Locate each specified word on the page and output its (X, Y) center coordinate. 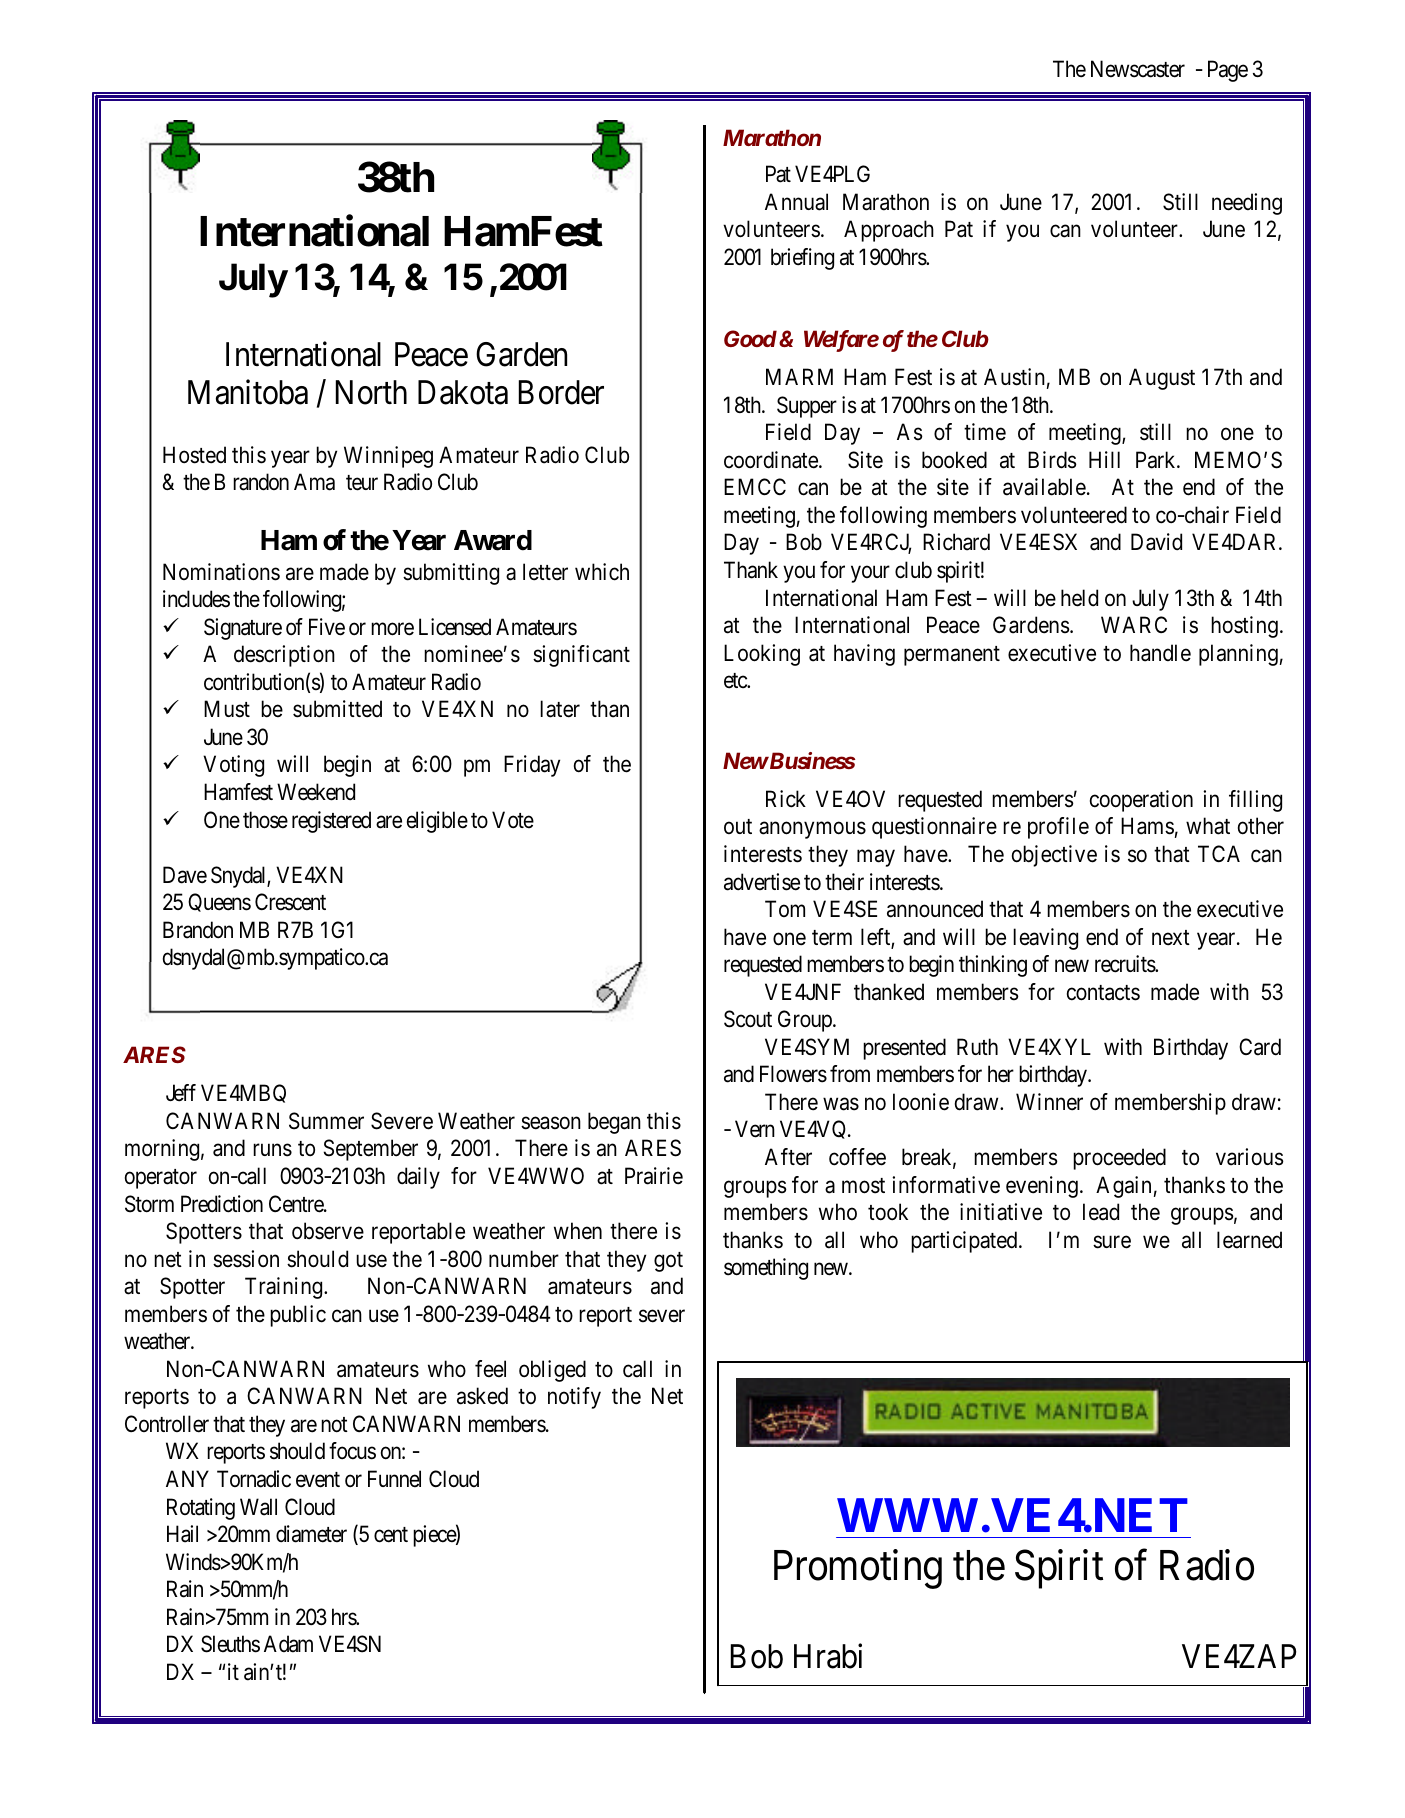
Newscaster (1138, 69)
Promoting (858, 1569)
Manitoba (248, 392)
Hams (1147, 826)
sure (1112, 1242)
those (265, 820)
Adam (288, 1644)
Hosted (194, 455)
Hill (1104, 459)
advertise (762, 882)
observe (328, 1231)
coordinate (772, 460)
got (668, 1262)
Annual (796, 202)
